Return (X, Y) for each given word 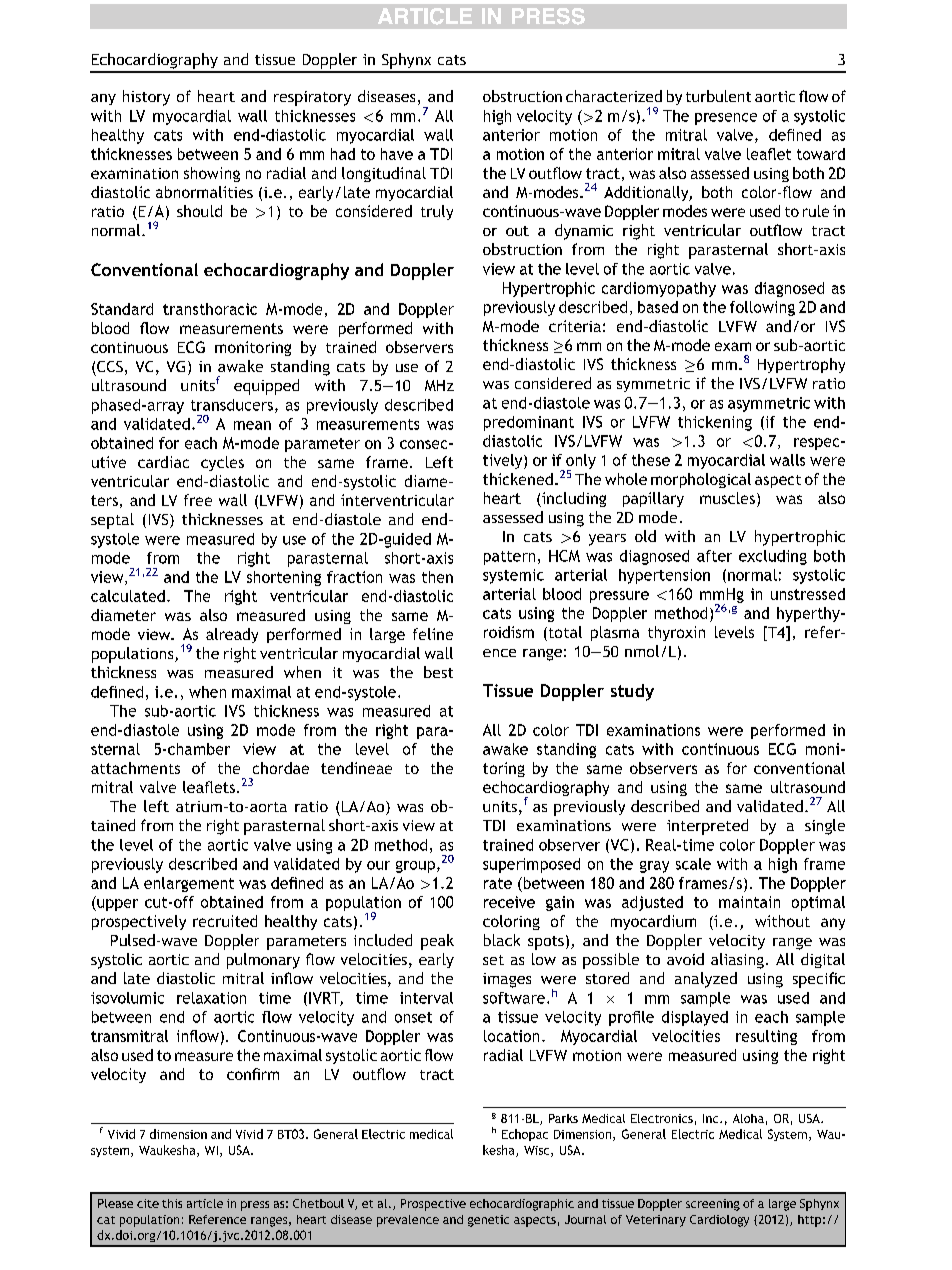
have (397, 154)
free (198, 500)
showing (212, 174)
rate (498, 883)
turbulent (718, 96)
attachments (135, 768)
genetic (488, 1221)
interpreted (707, 827)
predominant (529, 423)
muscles (727, 498)
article (205, 1203)
